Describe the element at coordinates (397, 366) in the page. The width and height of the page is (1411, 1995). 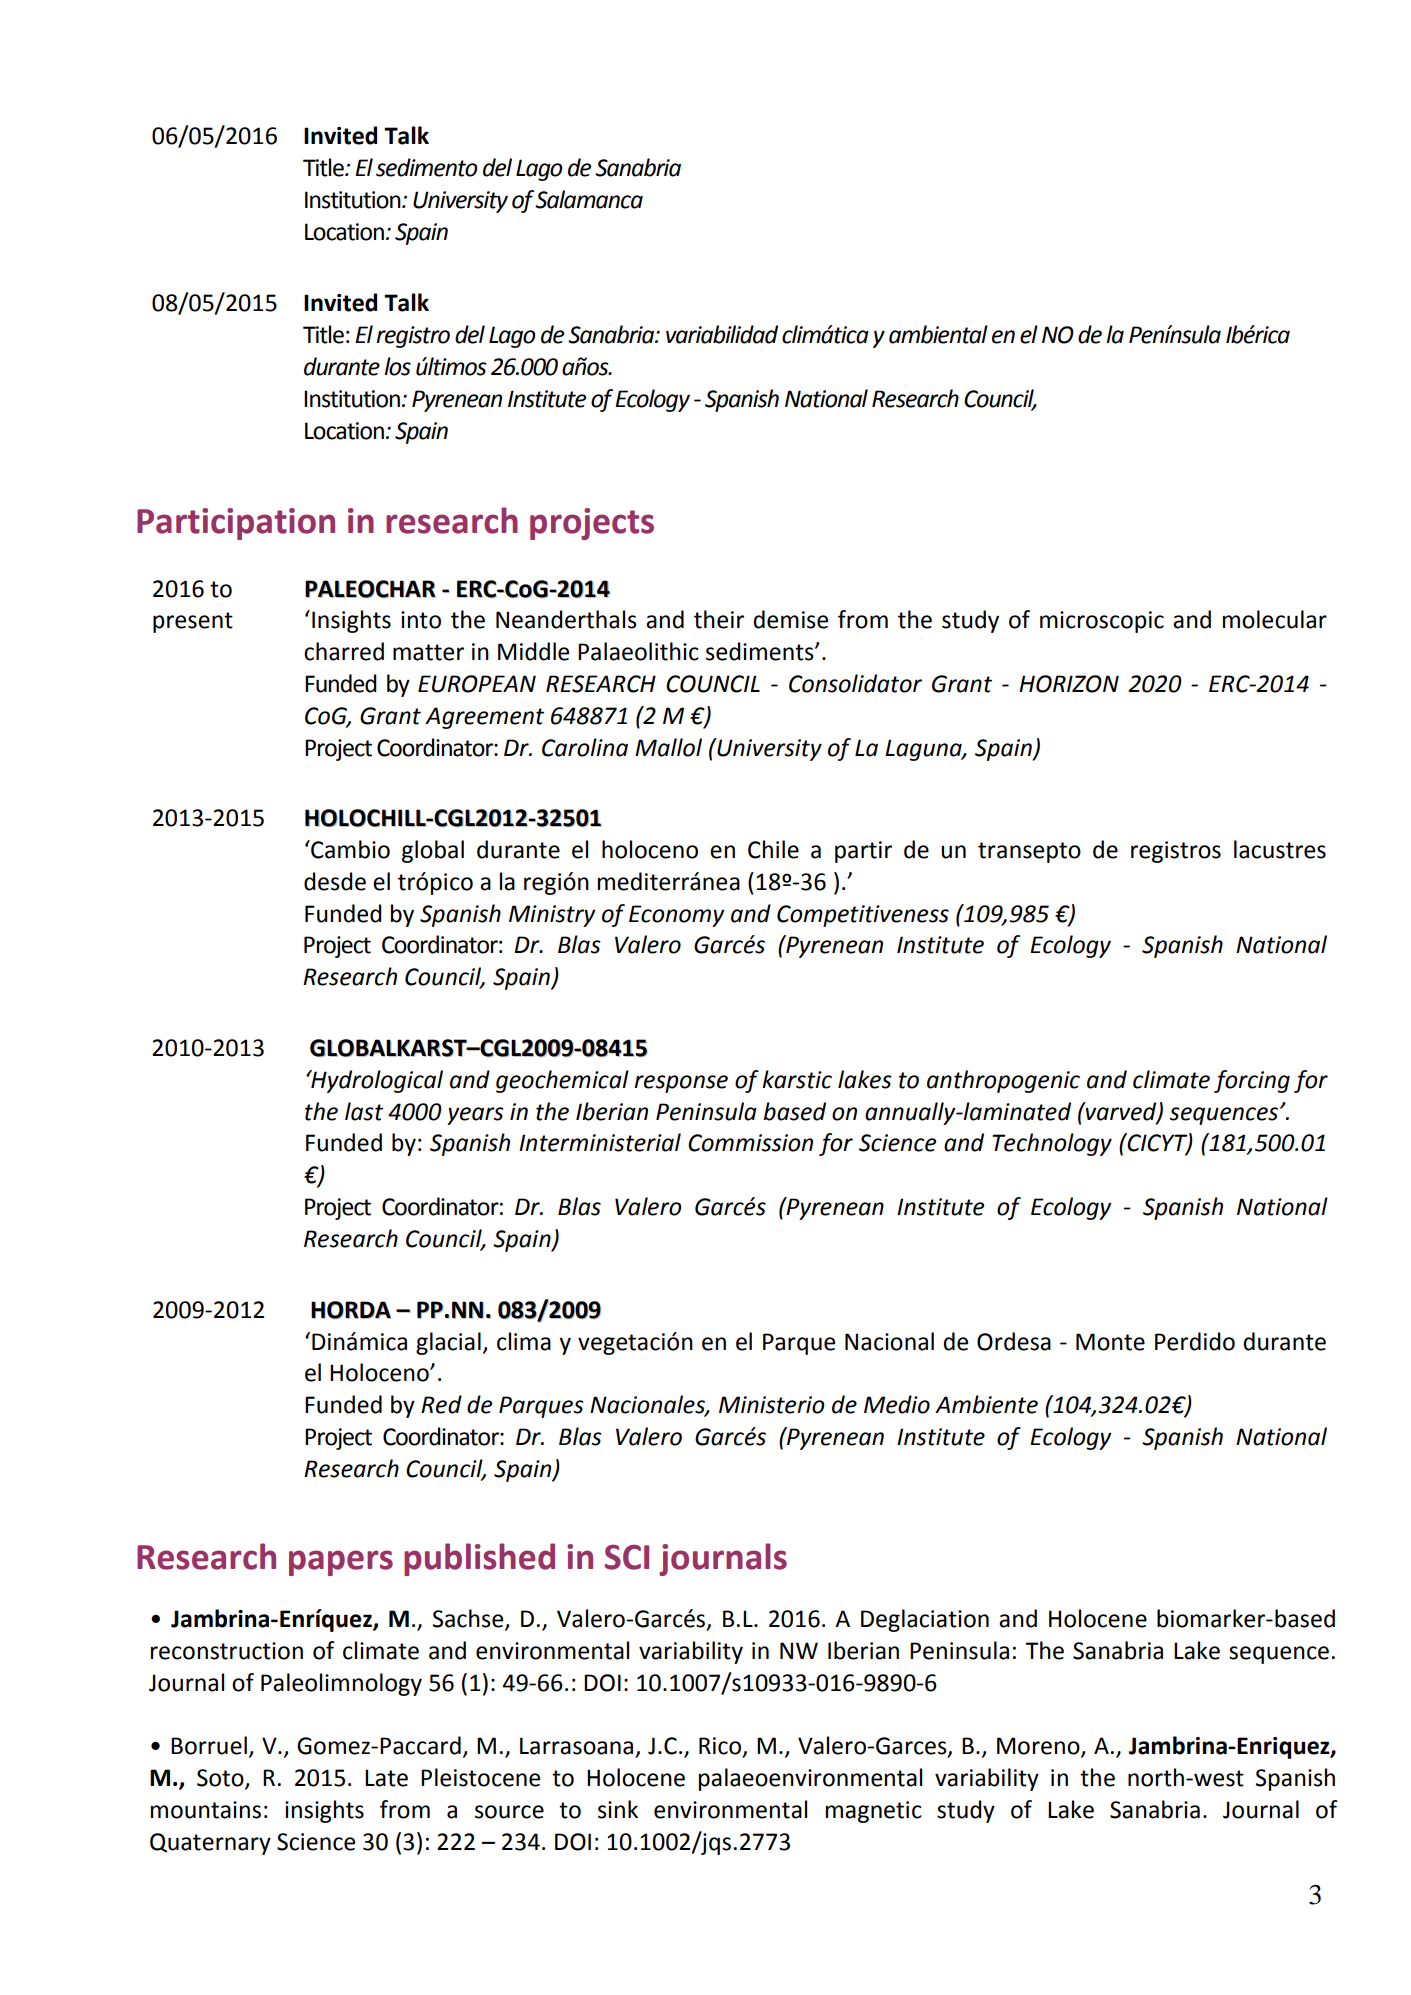
I see `los` at that location.
